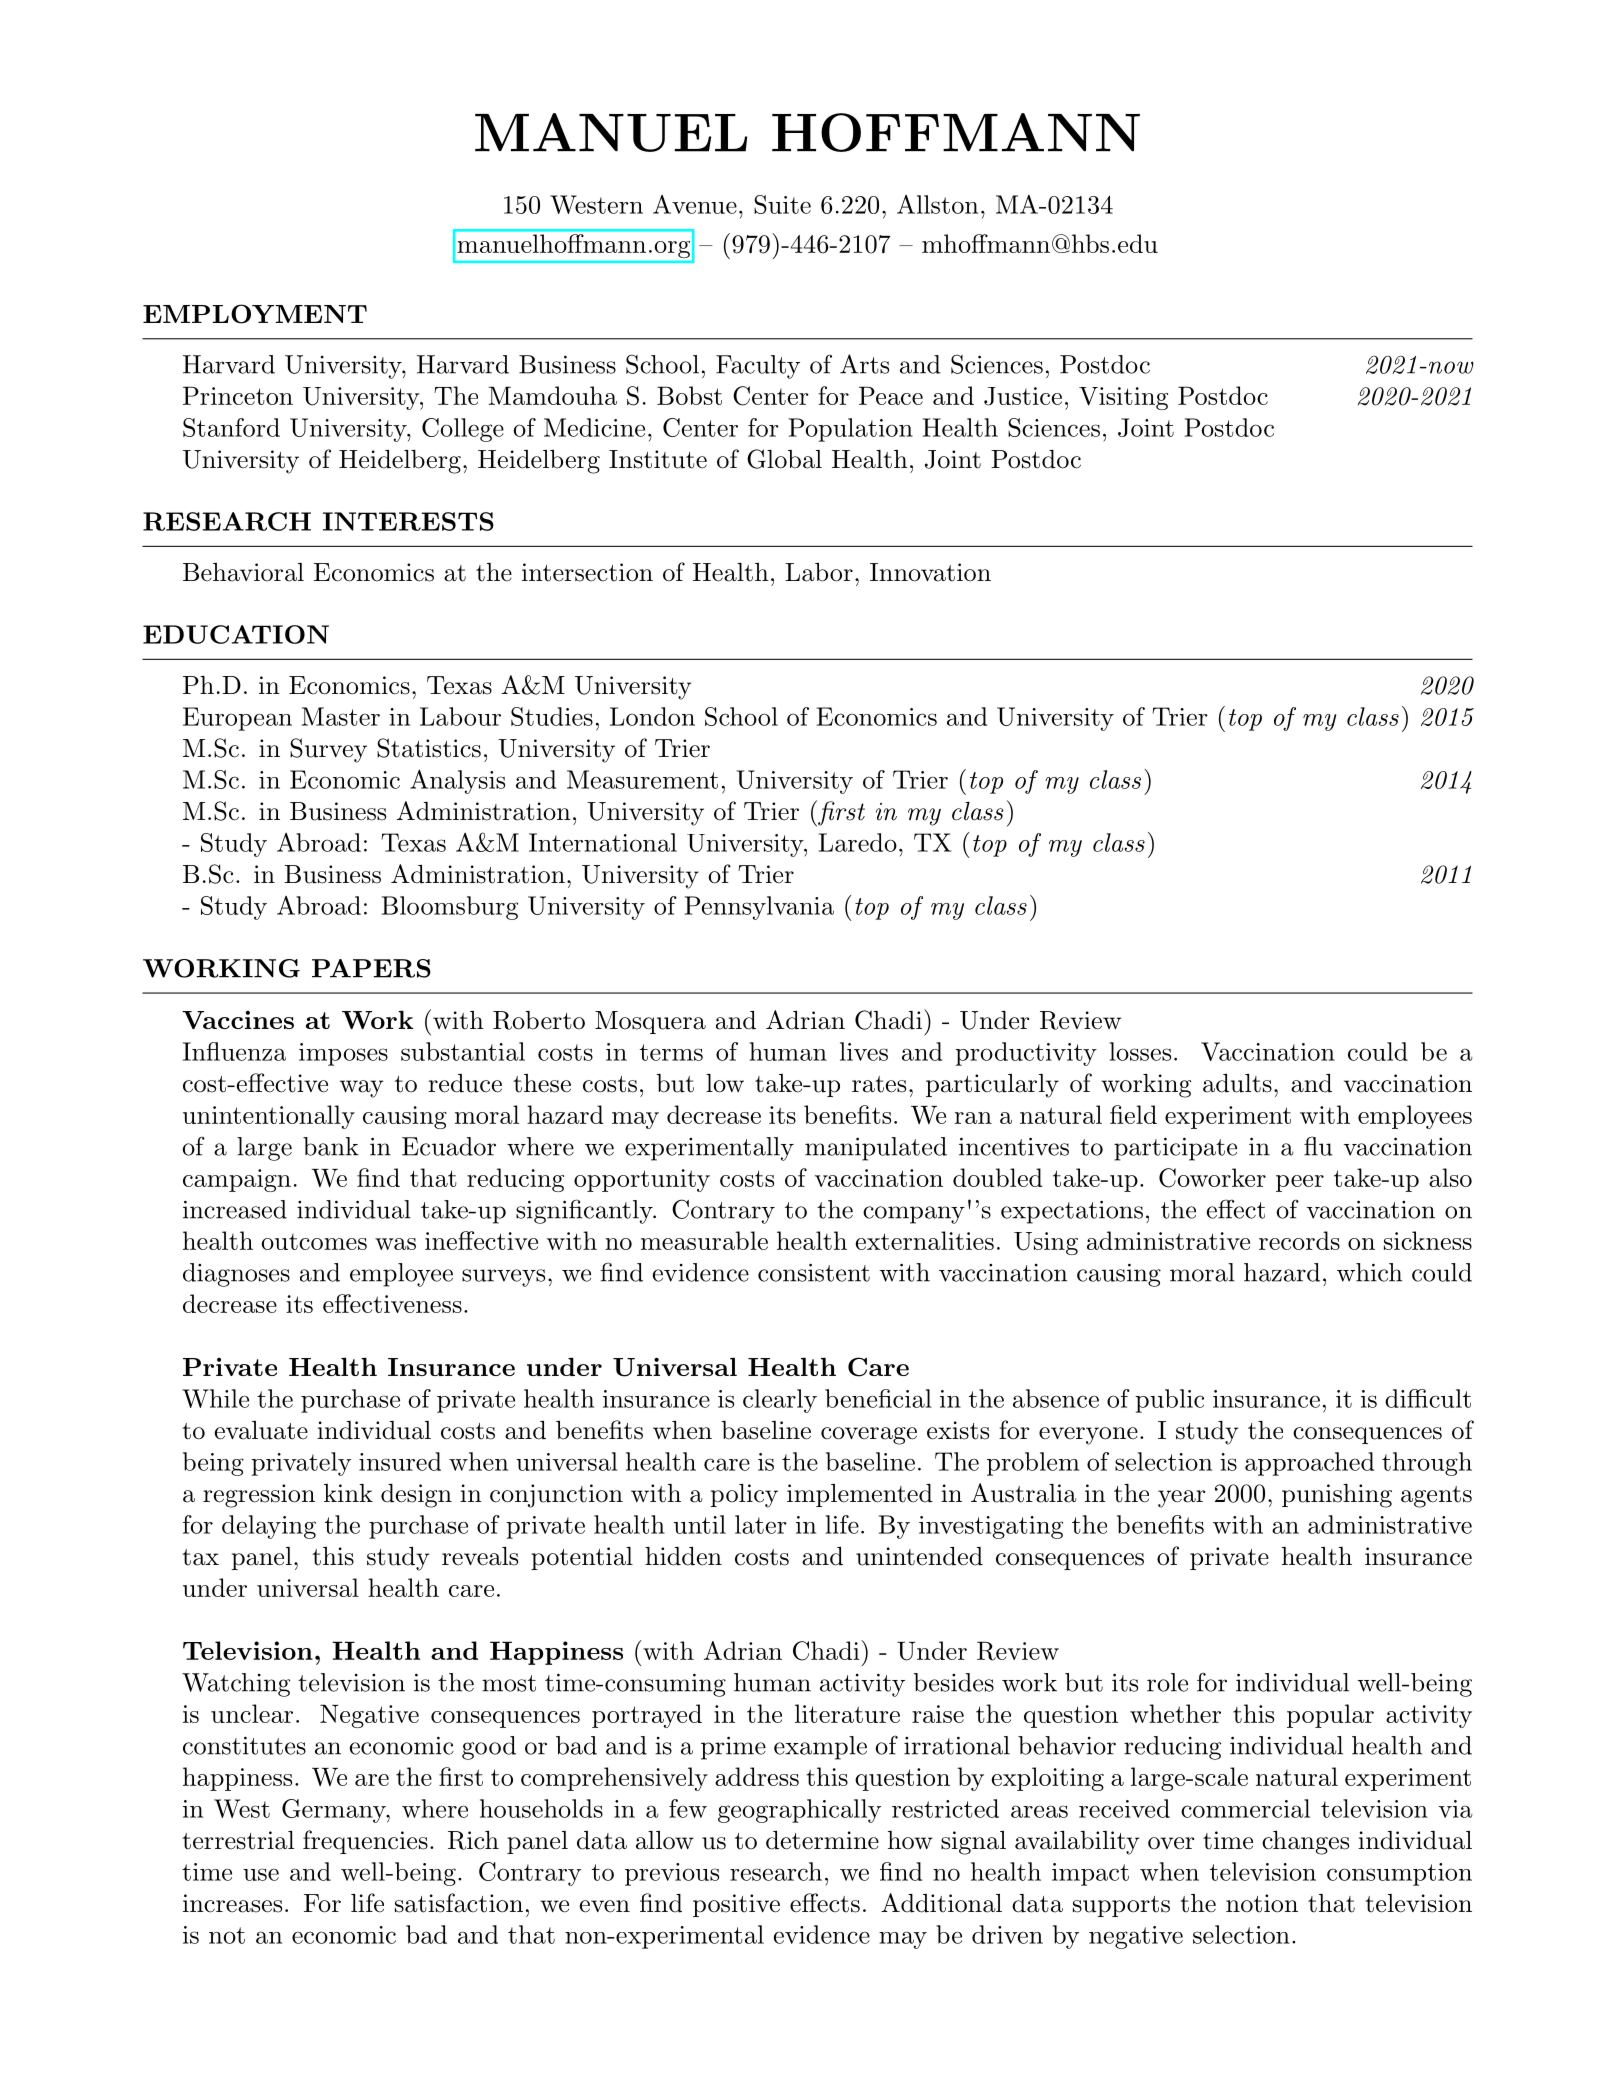 The width and height of the screenshot is (1615, 2089). What do you see at coordinates (365, 1842) in the screenshot?
I see `frequencies` at bounding box center [365, 1842].
